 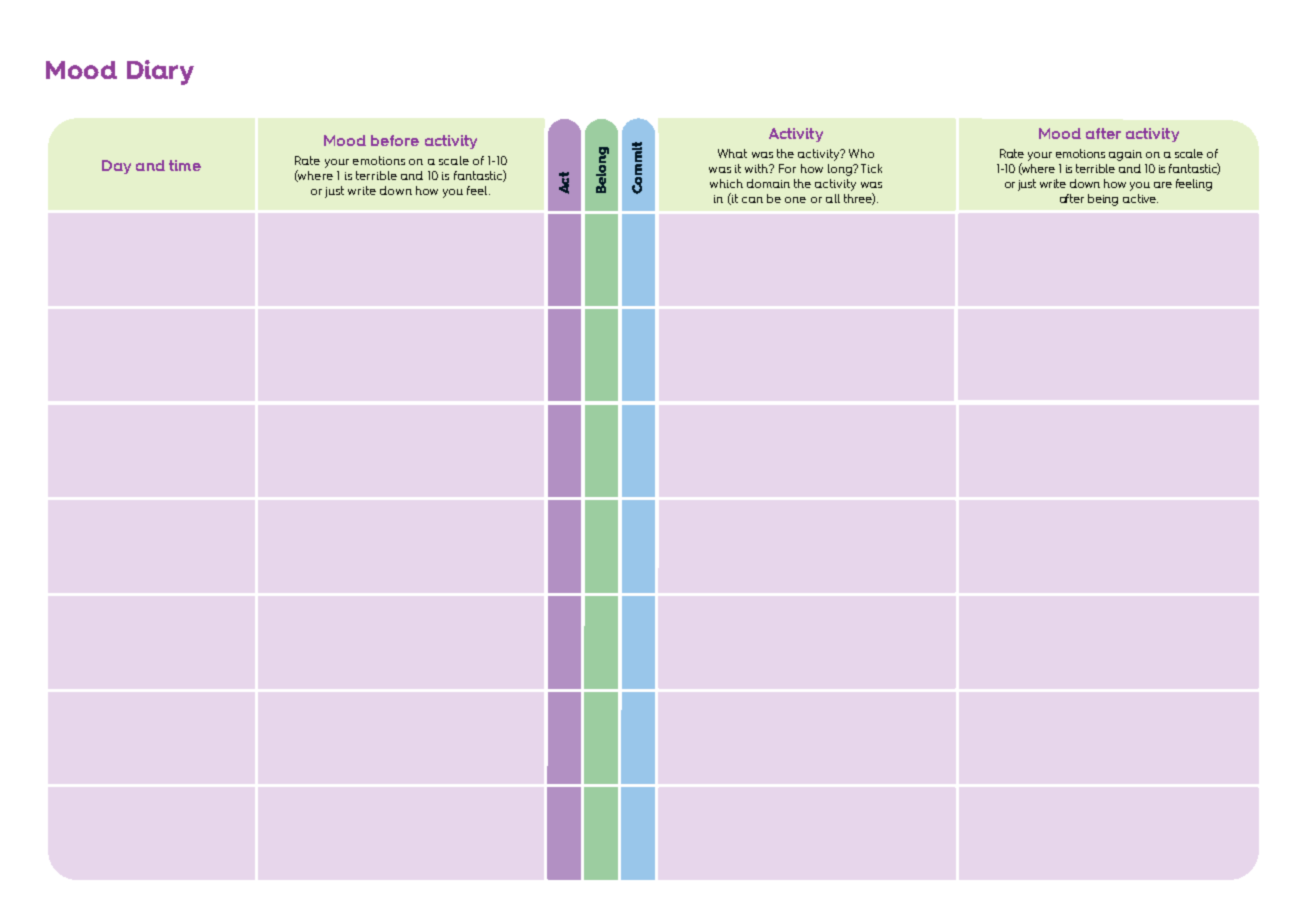 What do you see at coordinates (160, 72) in the page?
I see `Diary` at bounding box center [160, 72].
